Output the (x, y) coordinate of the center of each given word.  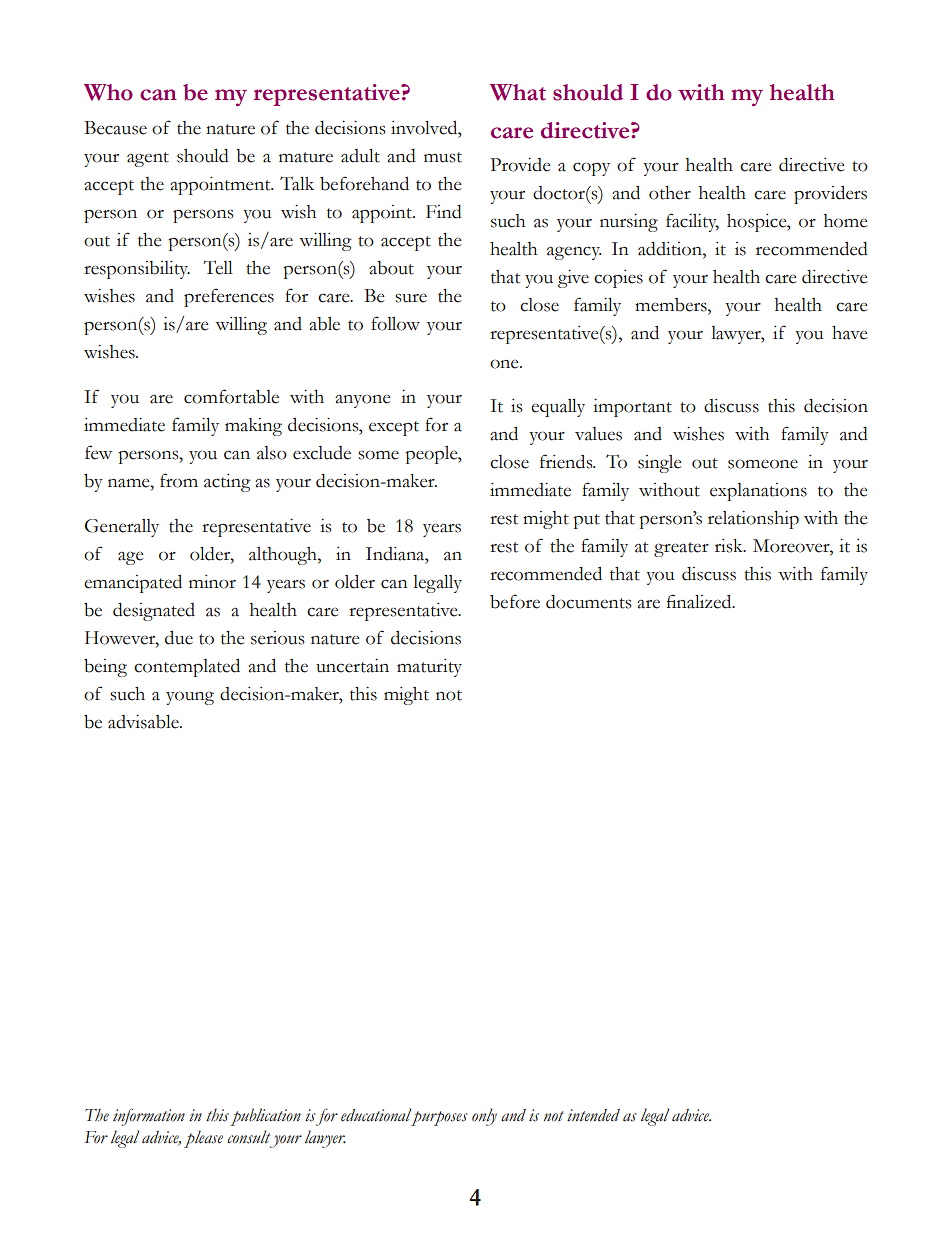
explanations (758, 492)
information (149, 1117)
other (670, 193)
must (443, 157)
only (484, 1117)
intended (593, 1115)
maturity (429, 668)
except (394, 428)
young (190, 698)
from (179, 480)
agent (148, 159)
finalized (700, 601)
